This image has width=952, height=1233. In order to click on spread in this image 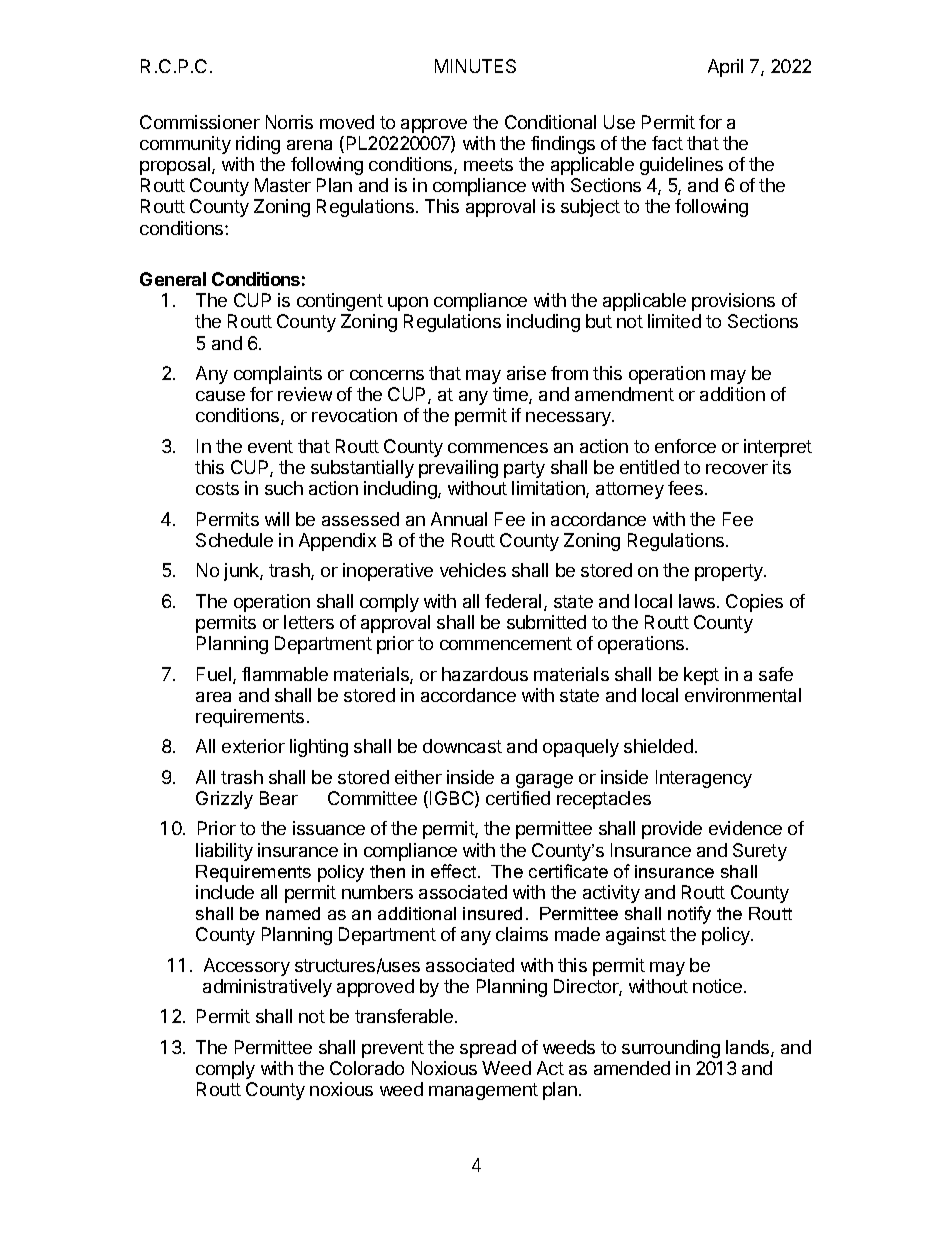, I will do `click(488, 1049)`.
